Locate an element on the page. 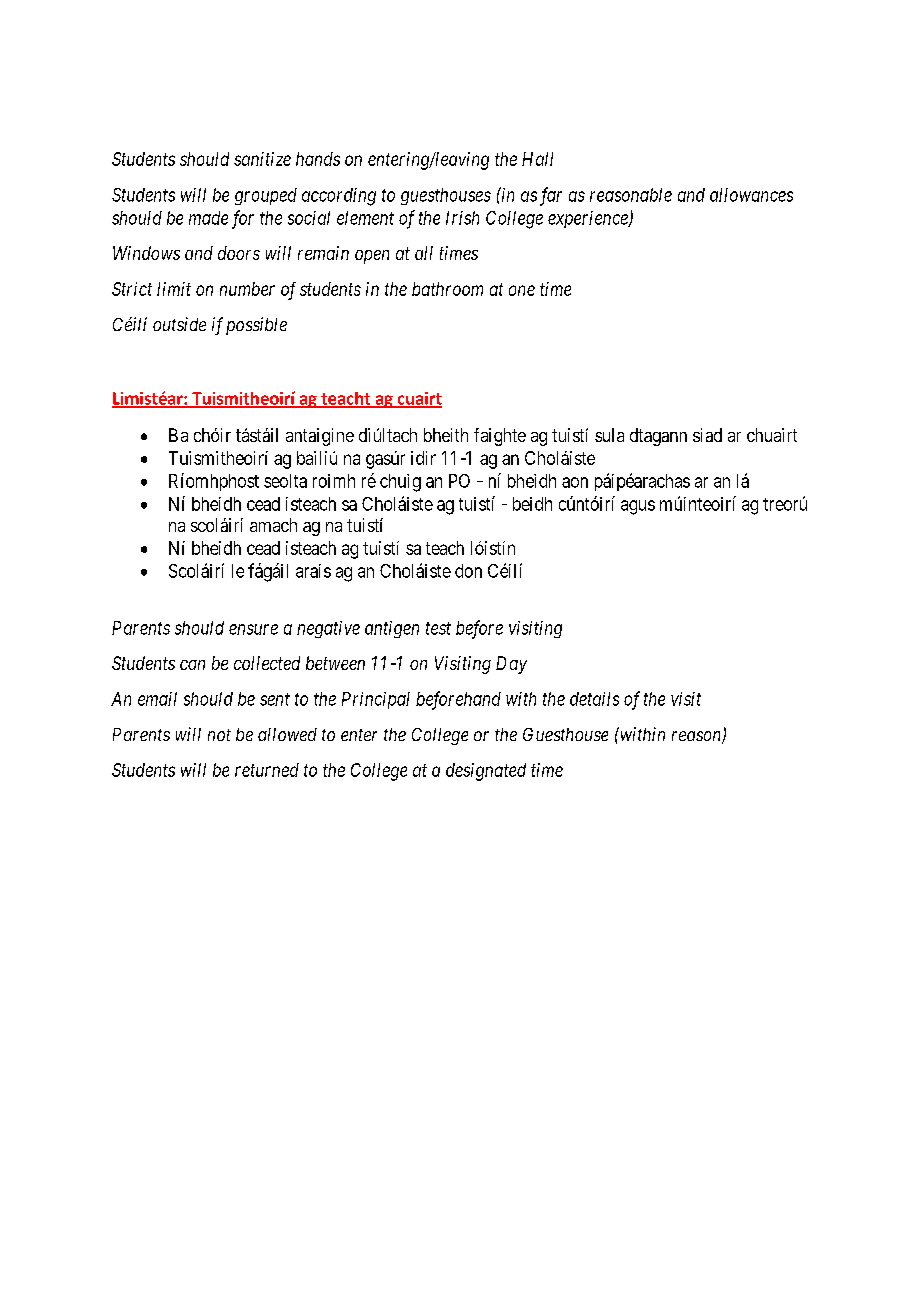  siad is located at coordinates (707, 435).
